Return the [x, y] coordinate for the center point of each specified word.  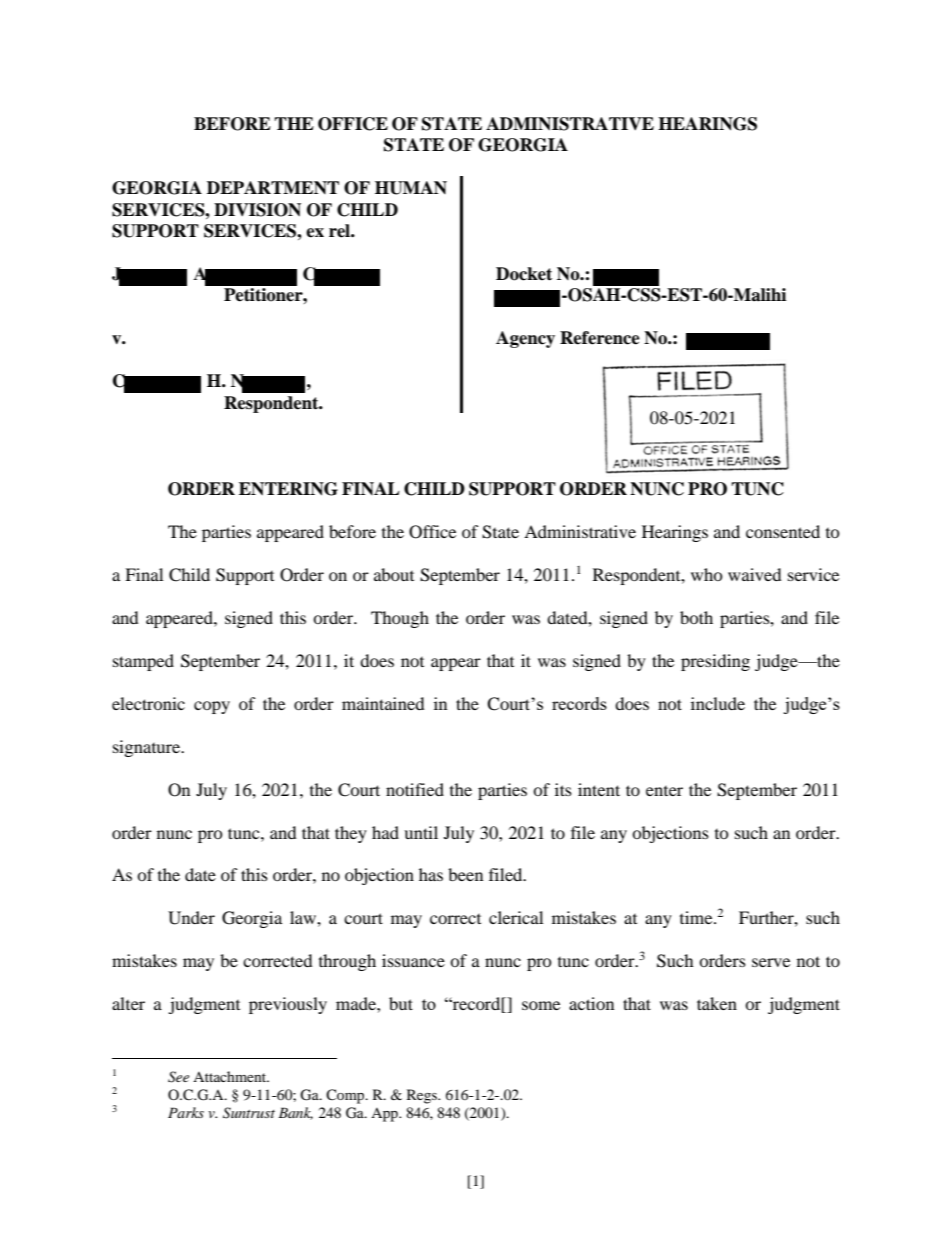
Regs [423, 1096]
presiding [715, 662]
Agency [525, 339]
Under [191, 918]
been [465, 874]
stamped [143, 662]
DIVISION [257, 210]
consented [783, 531]
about [394, 574]
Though [400, 619]
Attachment [231, 1076]
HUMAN [411, 188]
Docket [524, 274]
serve [771, 962]
